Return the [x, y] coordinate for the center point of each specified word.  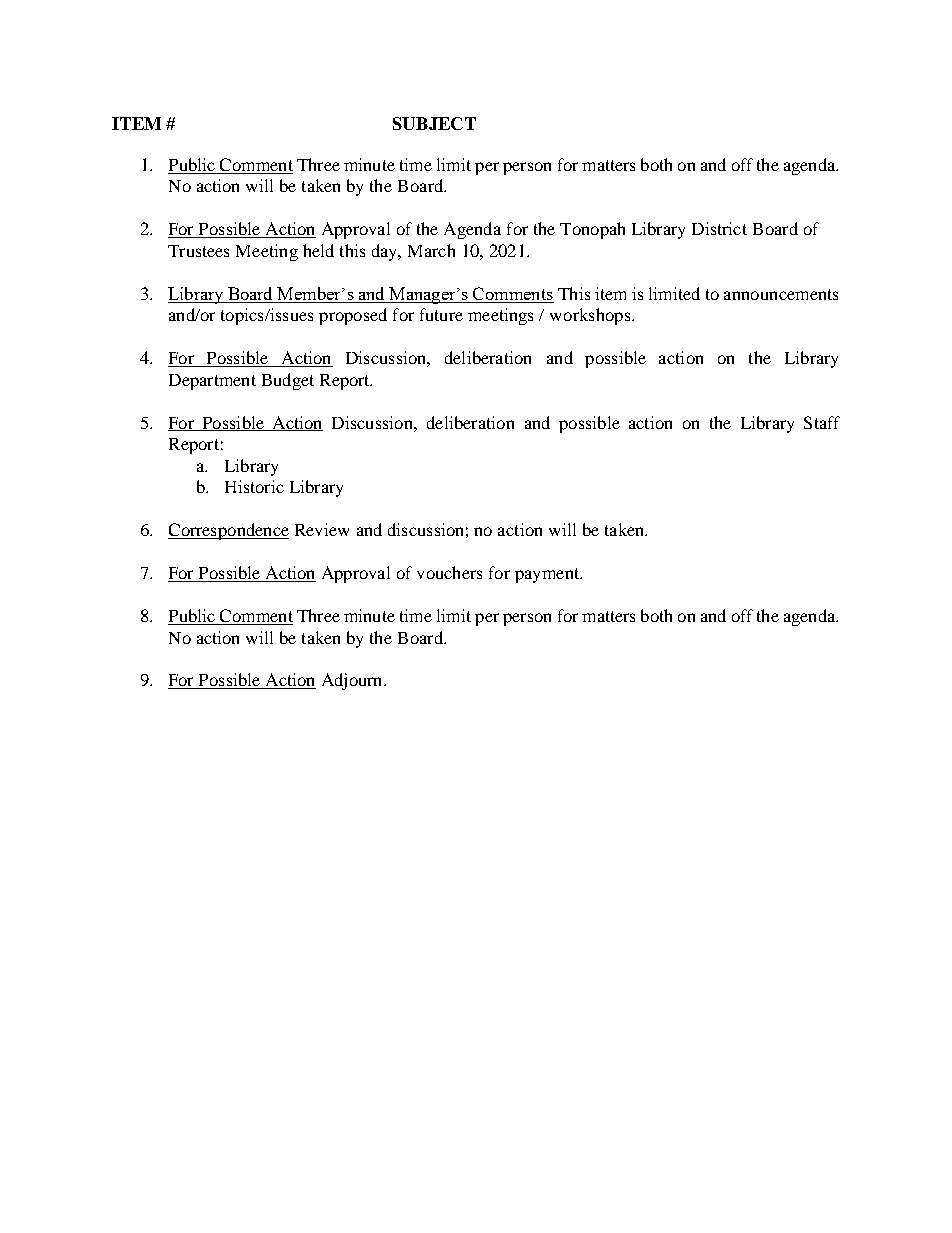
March [431, 250]
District [719, 228]
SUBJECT [434, 123]
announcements [781, 294]
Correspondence [228, 531]
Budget [288, 381]
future [441, 314]
